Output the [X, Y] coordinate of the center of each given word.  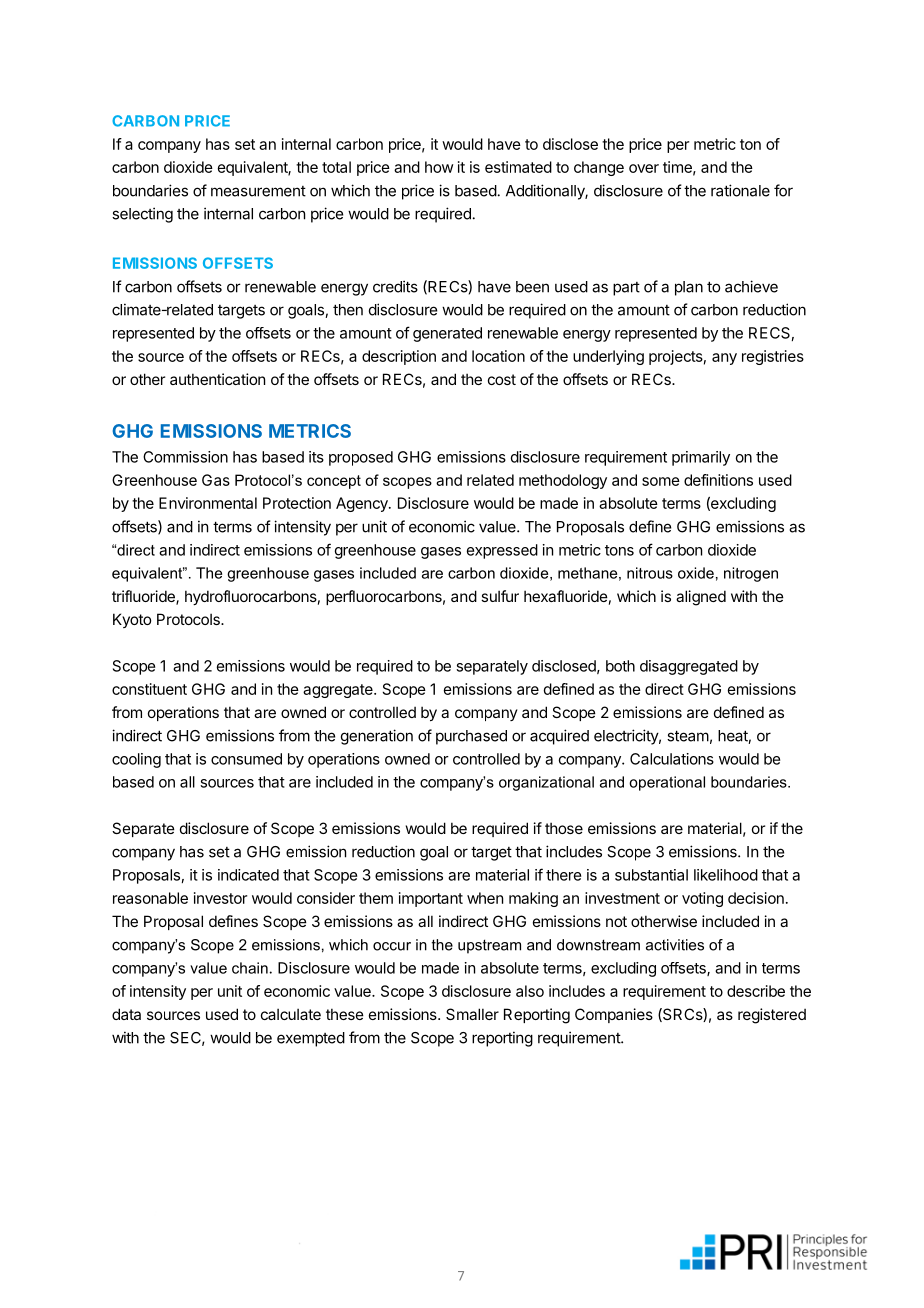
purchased [471, 737]
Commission [185, 457]
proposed [361, 458]
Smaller [472, 1014]
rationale [740, 190]
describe [756, 991]
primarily [701, 458]
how [439, 167]
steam [688, 736]
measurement [258, 191]
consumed [246, 759]
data [126, 1014]
